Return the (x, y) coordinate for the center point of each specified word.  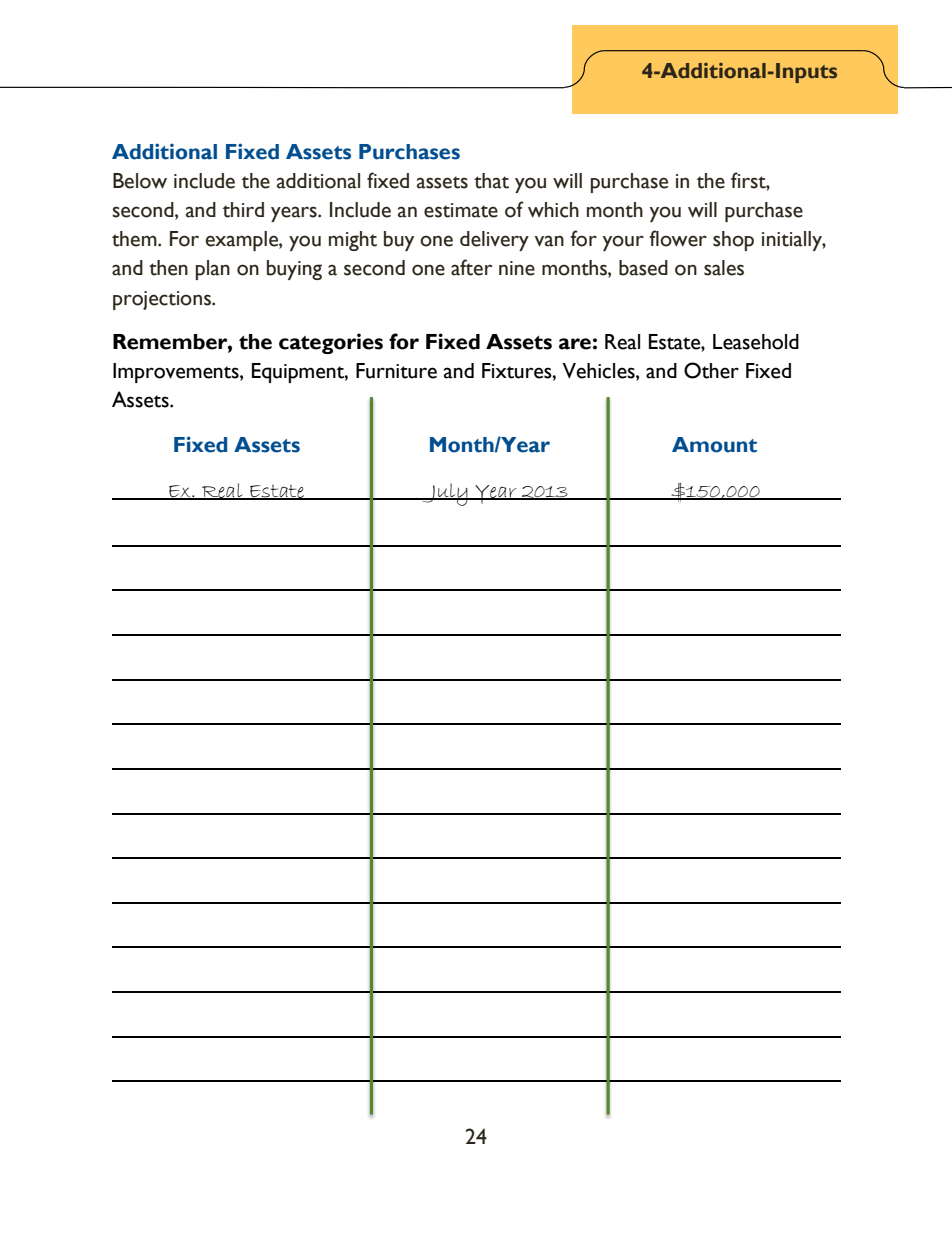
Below (140, 181)
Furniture (396, 371)
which (553, 210)
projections (163, 300)
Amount (714, 445)
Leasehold (756, 342)
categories (331, 343)
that (491, 181)
